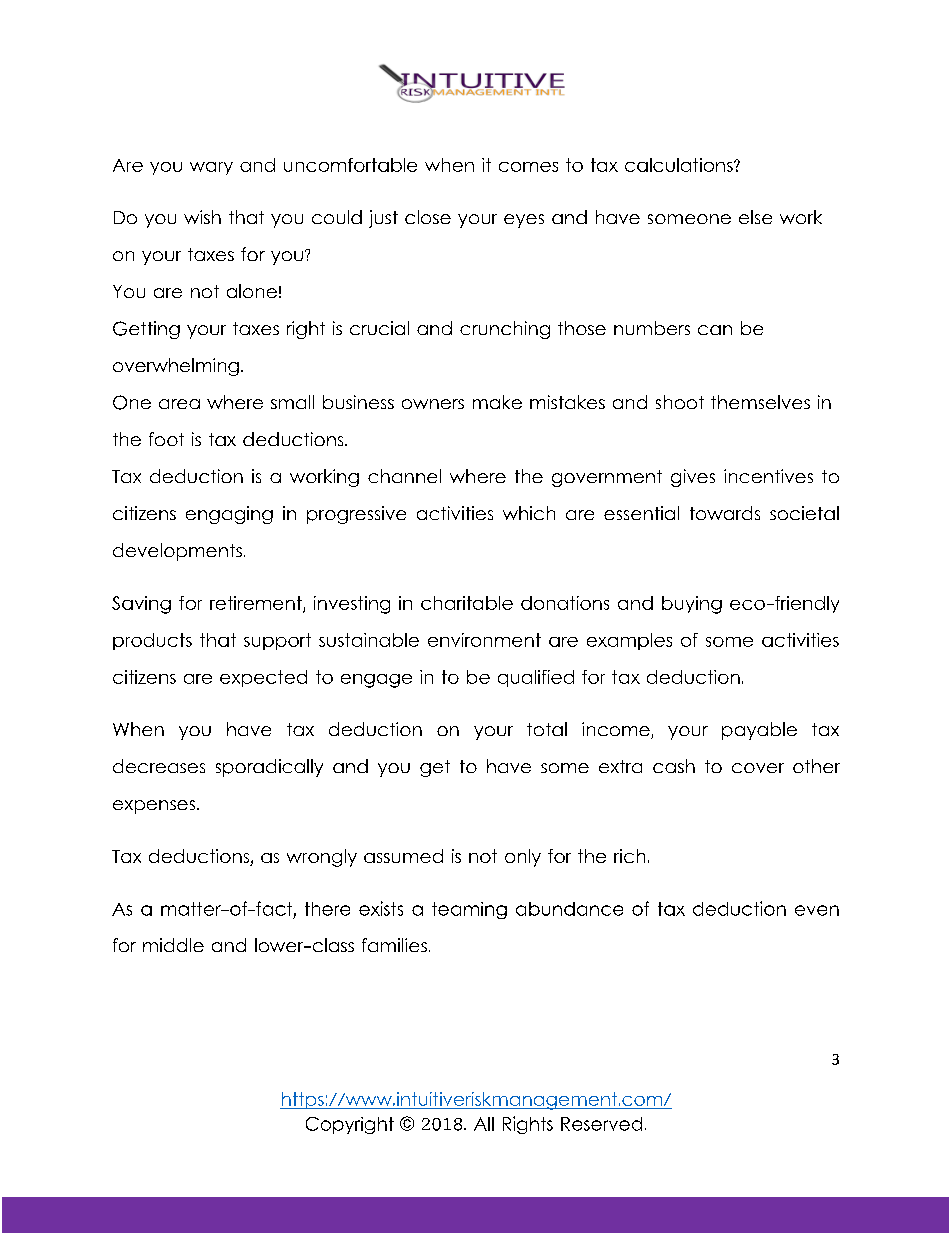  What do you see at coordinates (269, 768) in the screenshot?
I see `sporadically` at bounding box center [269, 768].
